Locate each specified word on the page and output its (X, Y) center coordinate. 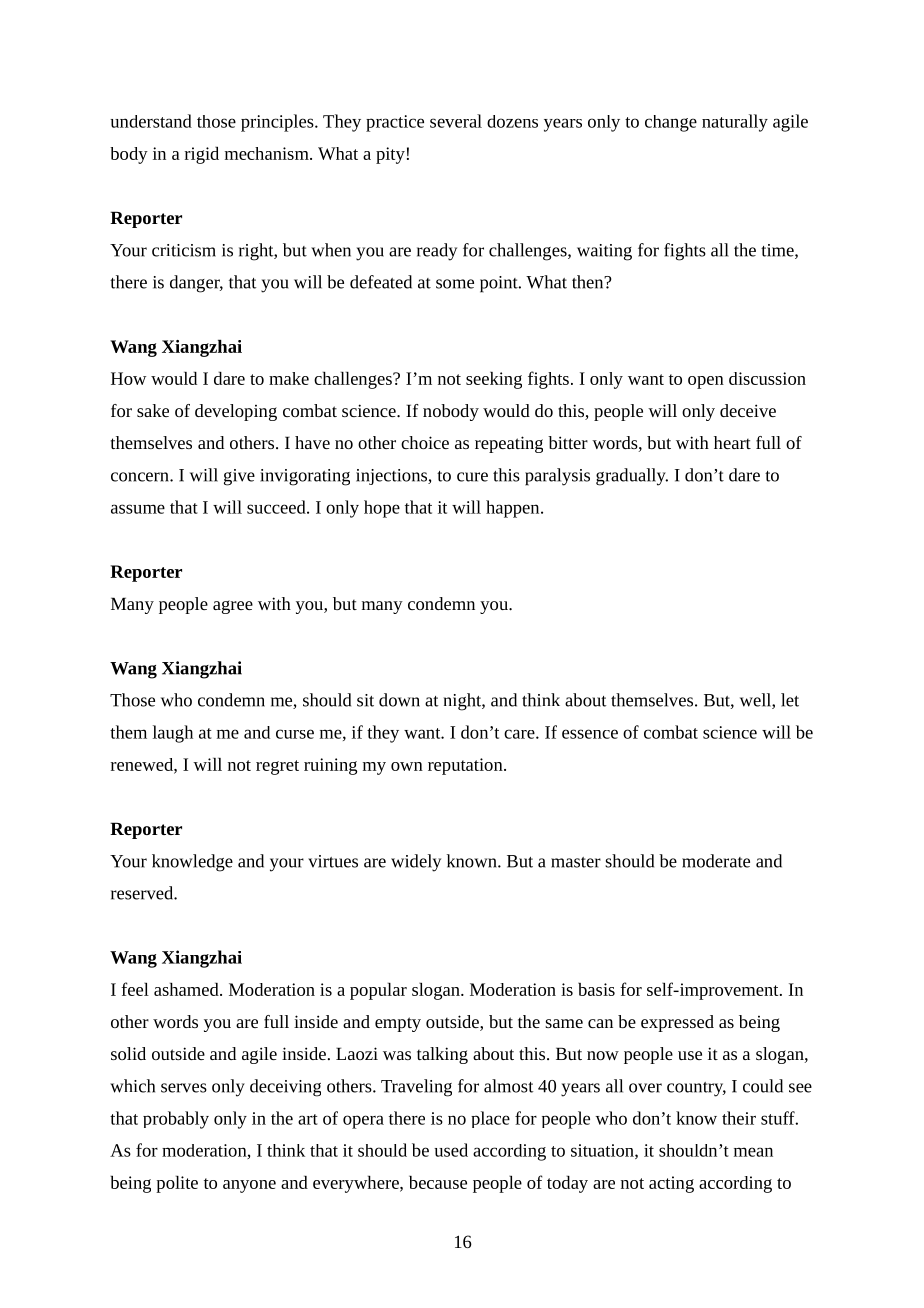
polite (177, 1184)
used (451, 1150)
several (456, 121)
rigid (202, 155)
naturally (735, 123)
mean (753, 1152)
